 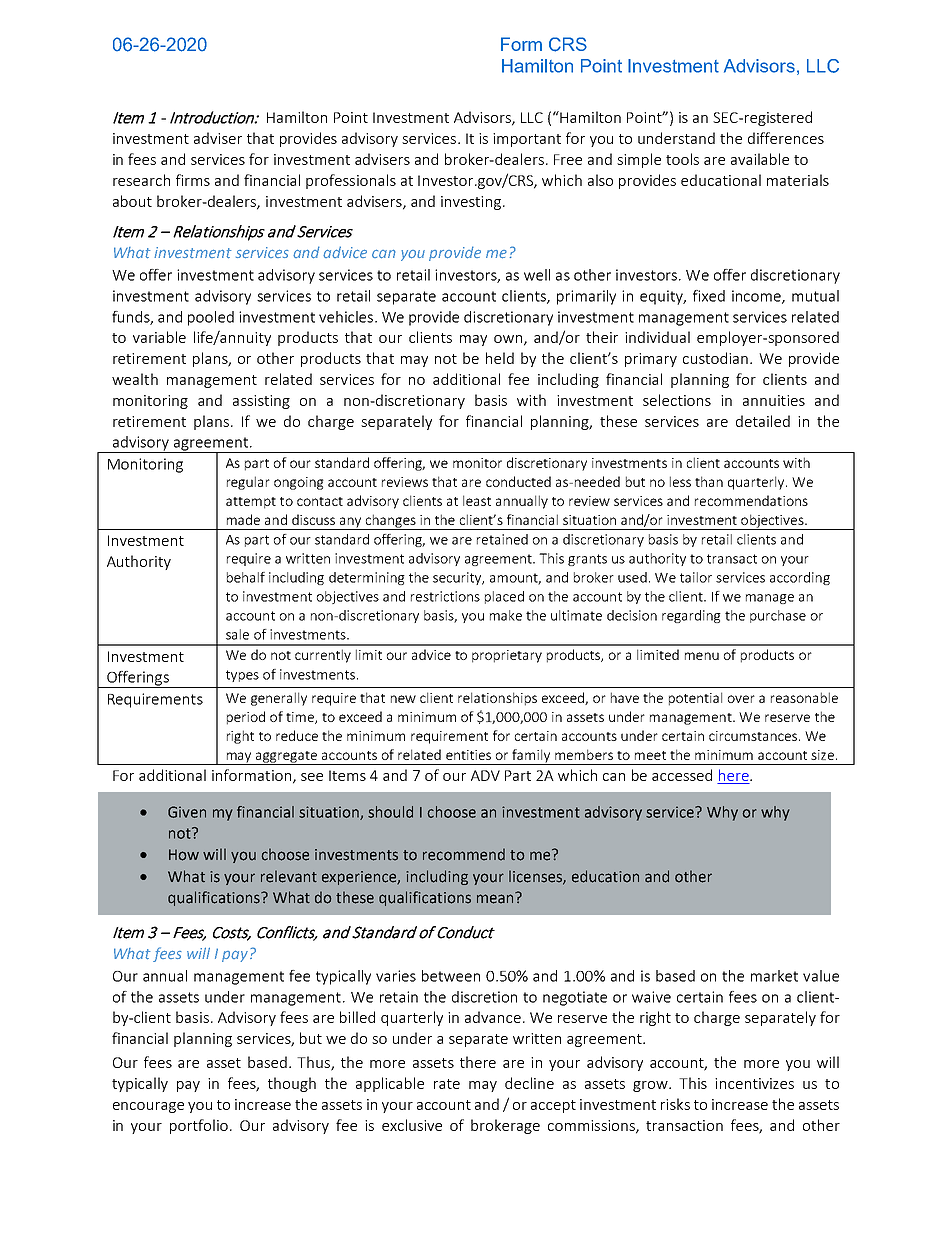 What do you see at coordinates (472, 203) in the document?
I see `investing` at bounding box center [472, 203].
